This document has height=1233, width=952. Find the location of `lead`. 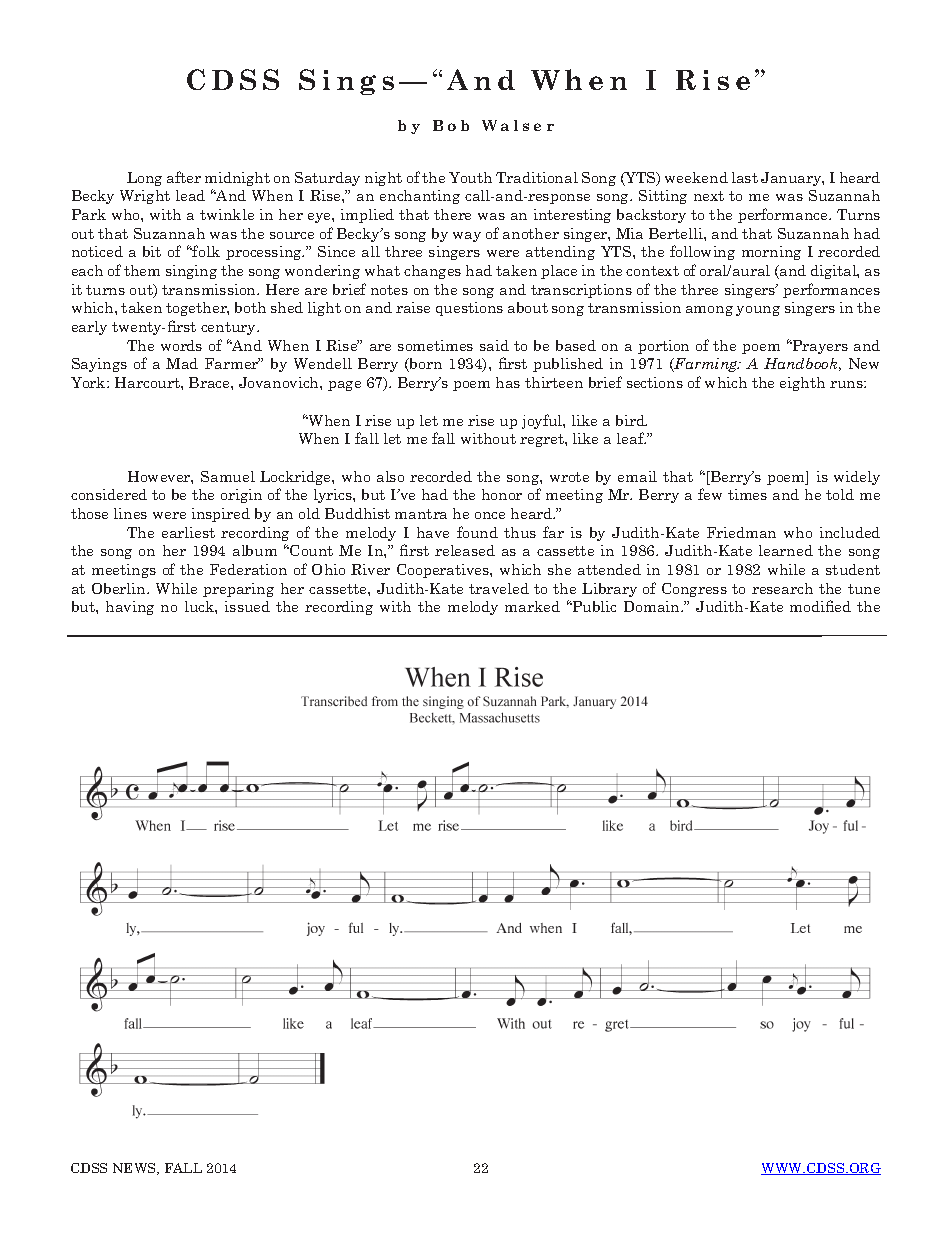

lead is located at coordinates (190, 195).
